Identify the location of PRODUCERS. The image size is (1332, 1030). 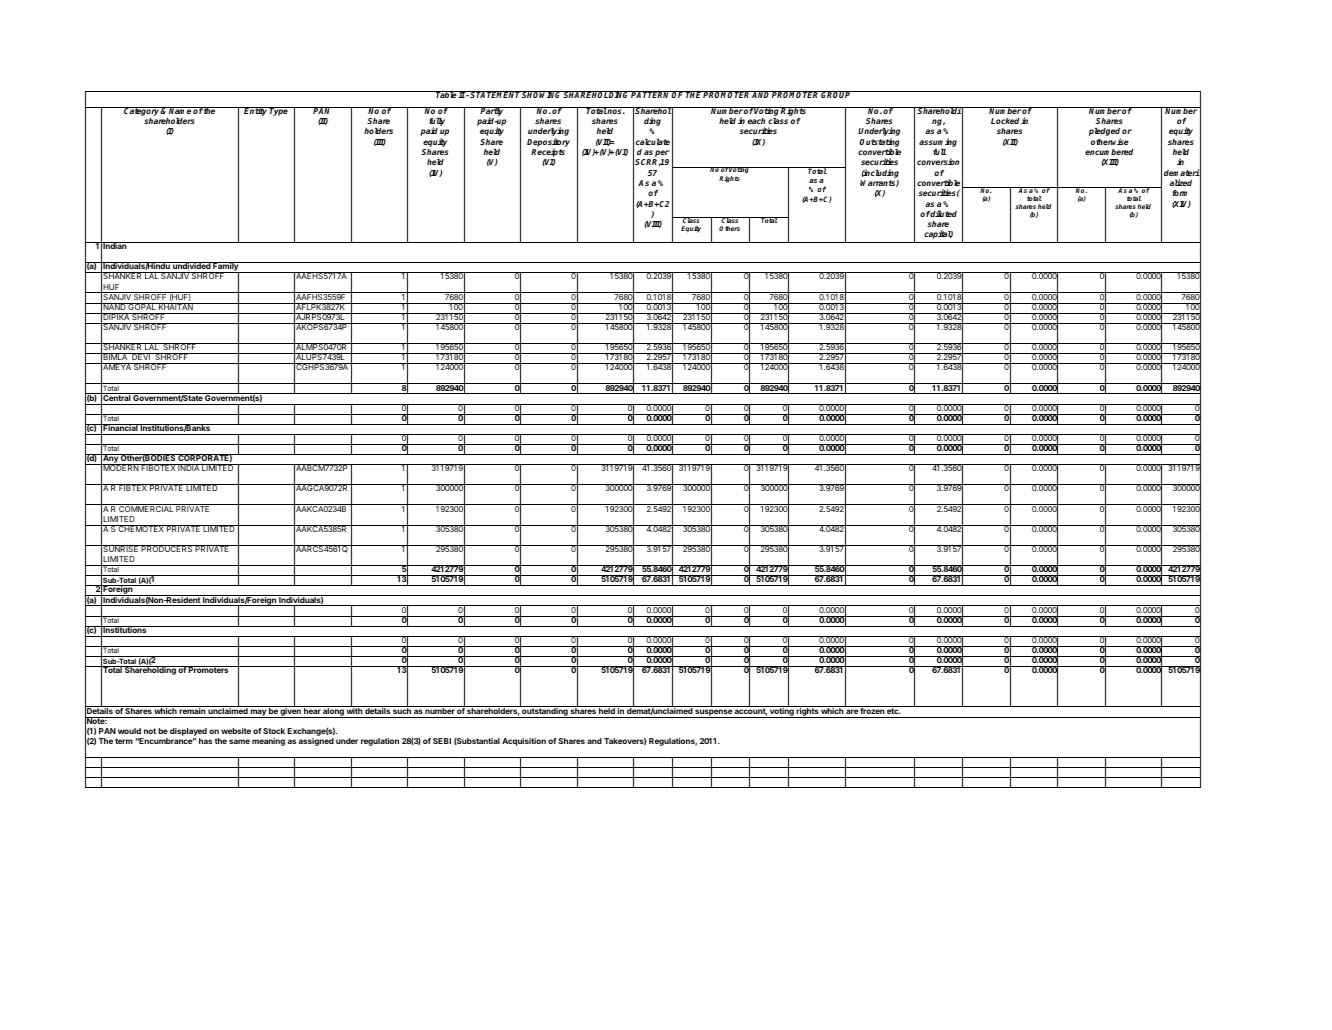
(167, 548).
